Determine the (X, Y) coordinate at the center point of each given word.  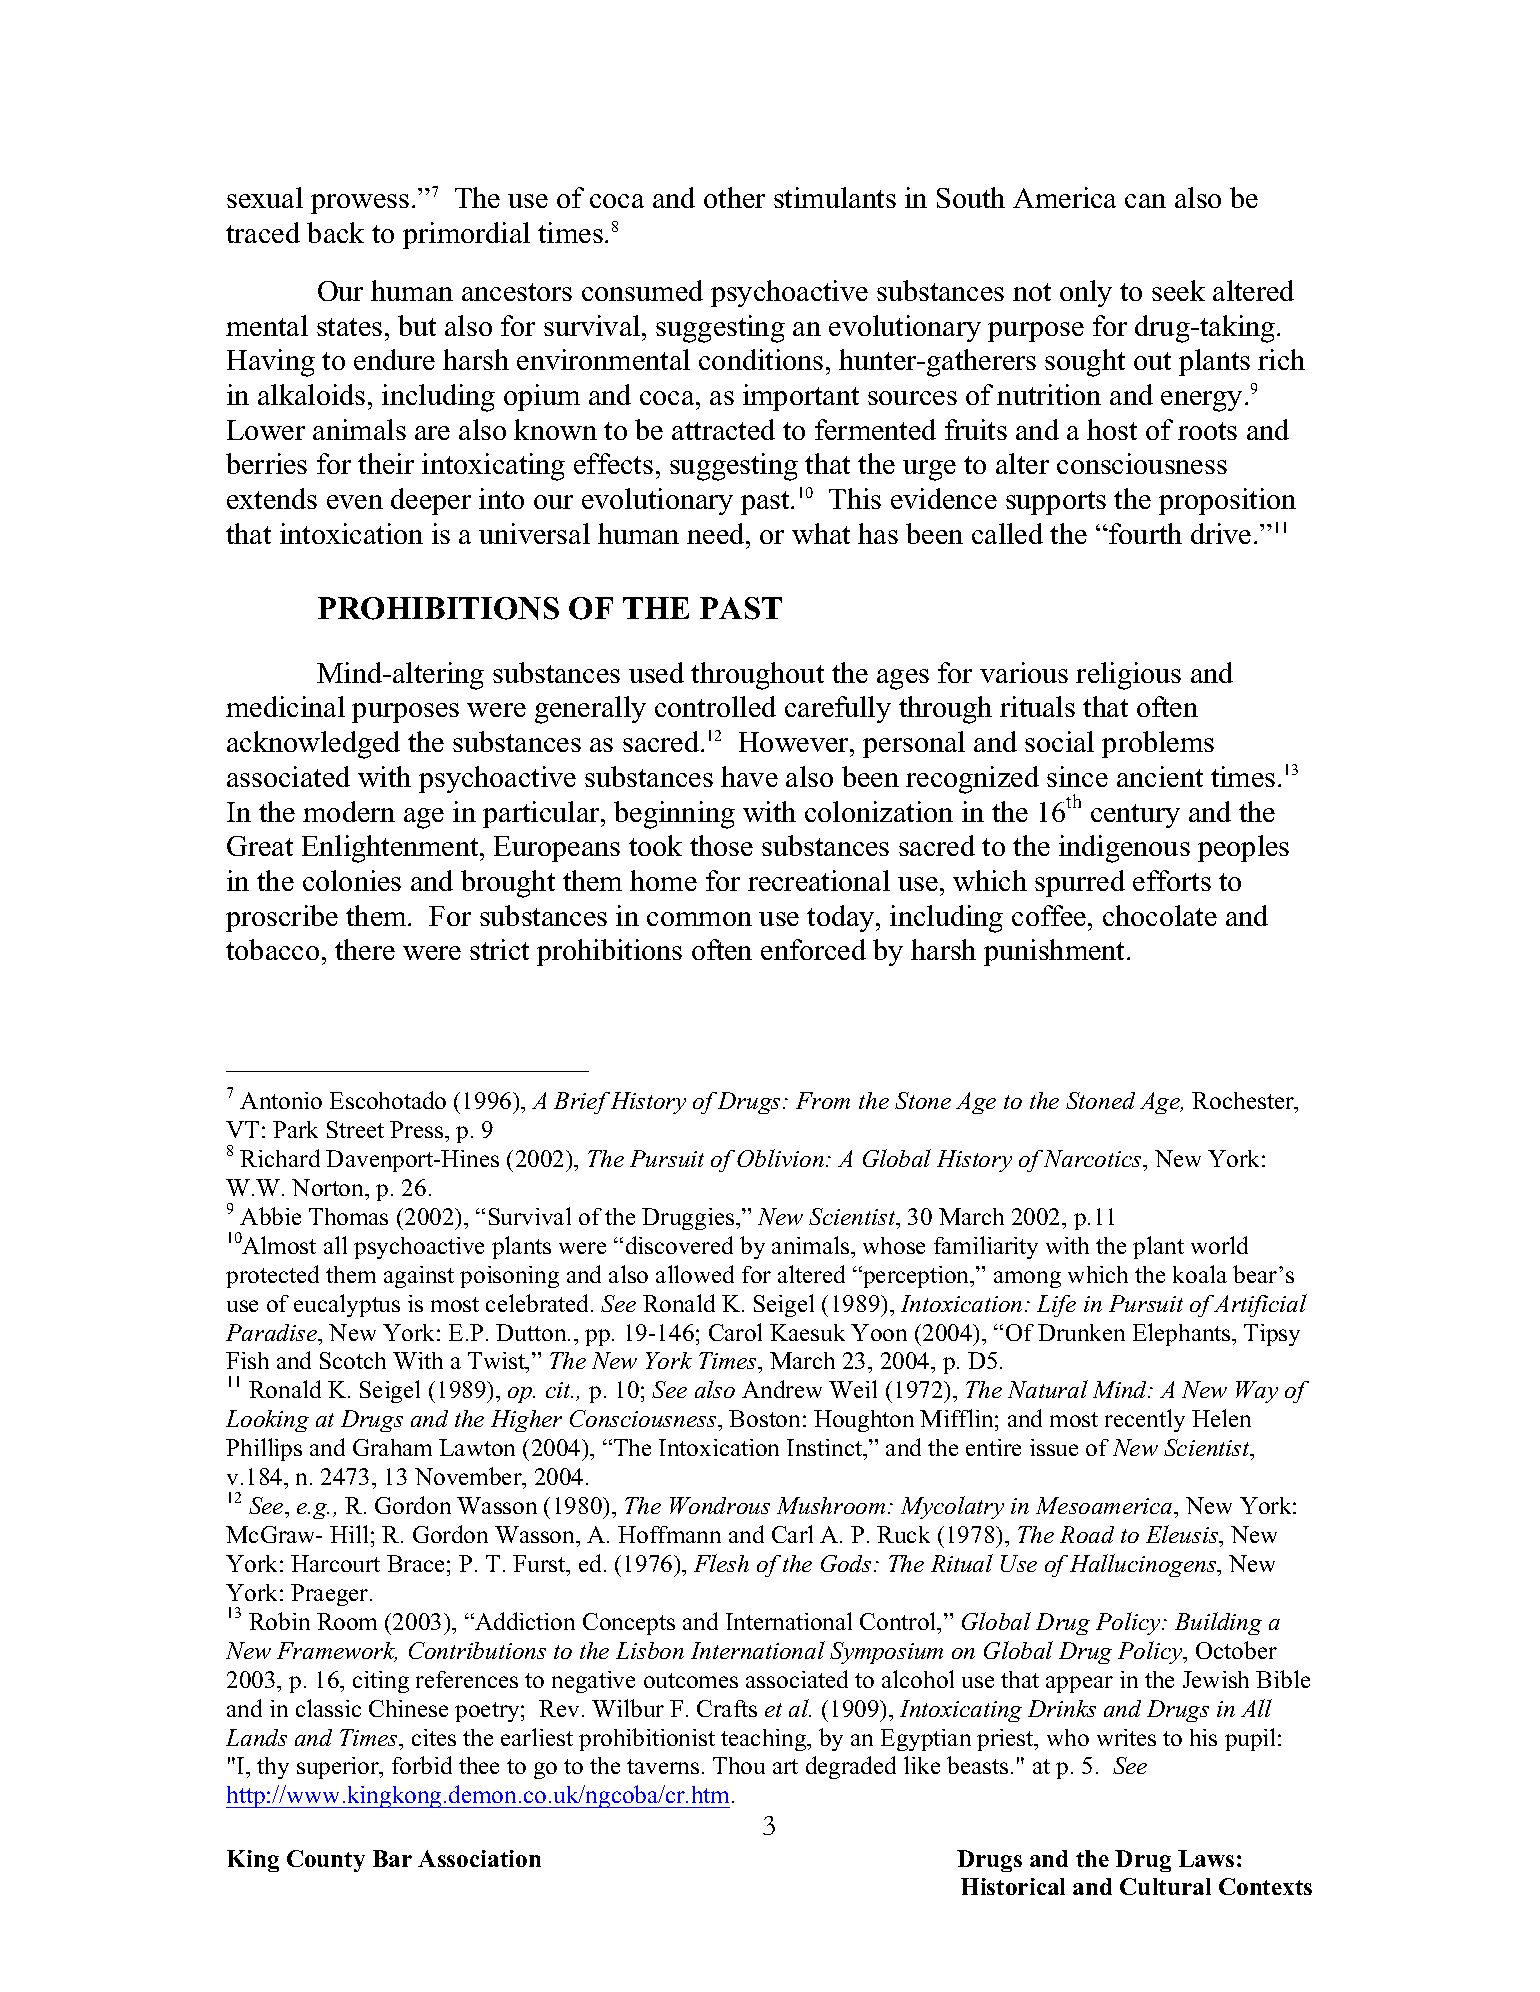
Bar (392, 1858)
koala (1200, 1274)
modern (349, 811)
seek (1178, 290)
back (335, 232)
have (749, 776)
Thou (739, 1765)
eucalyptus (347, 1305)
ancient (1160, 776)
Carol (735, 1332)
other (734, 197)
